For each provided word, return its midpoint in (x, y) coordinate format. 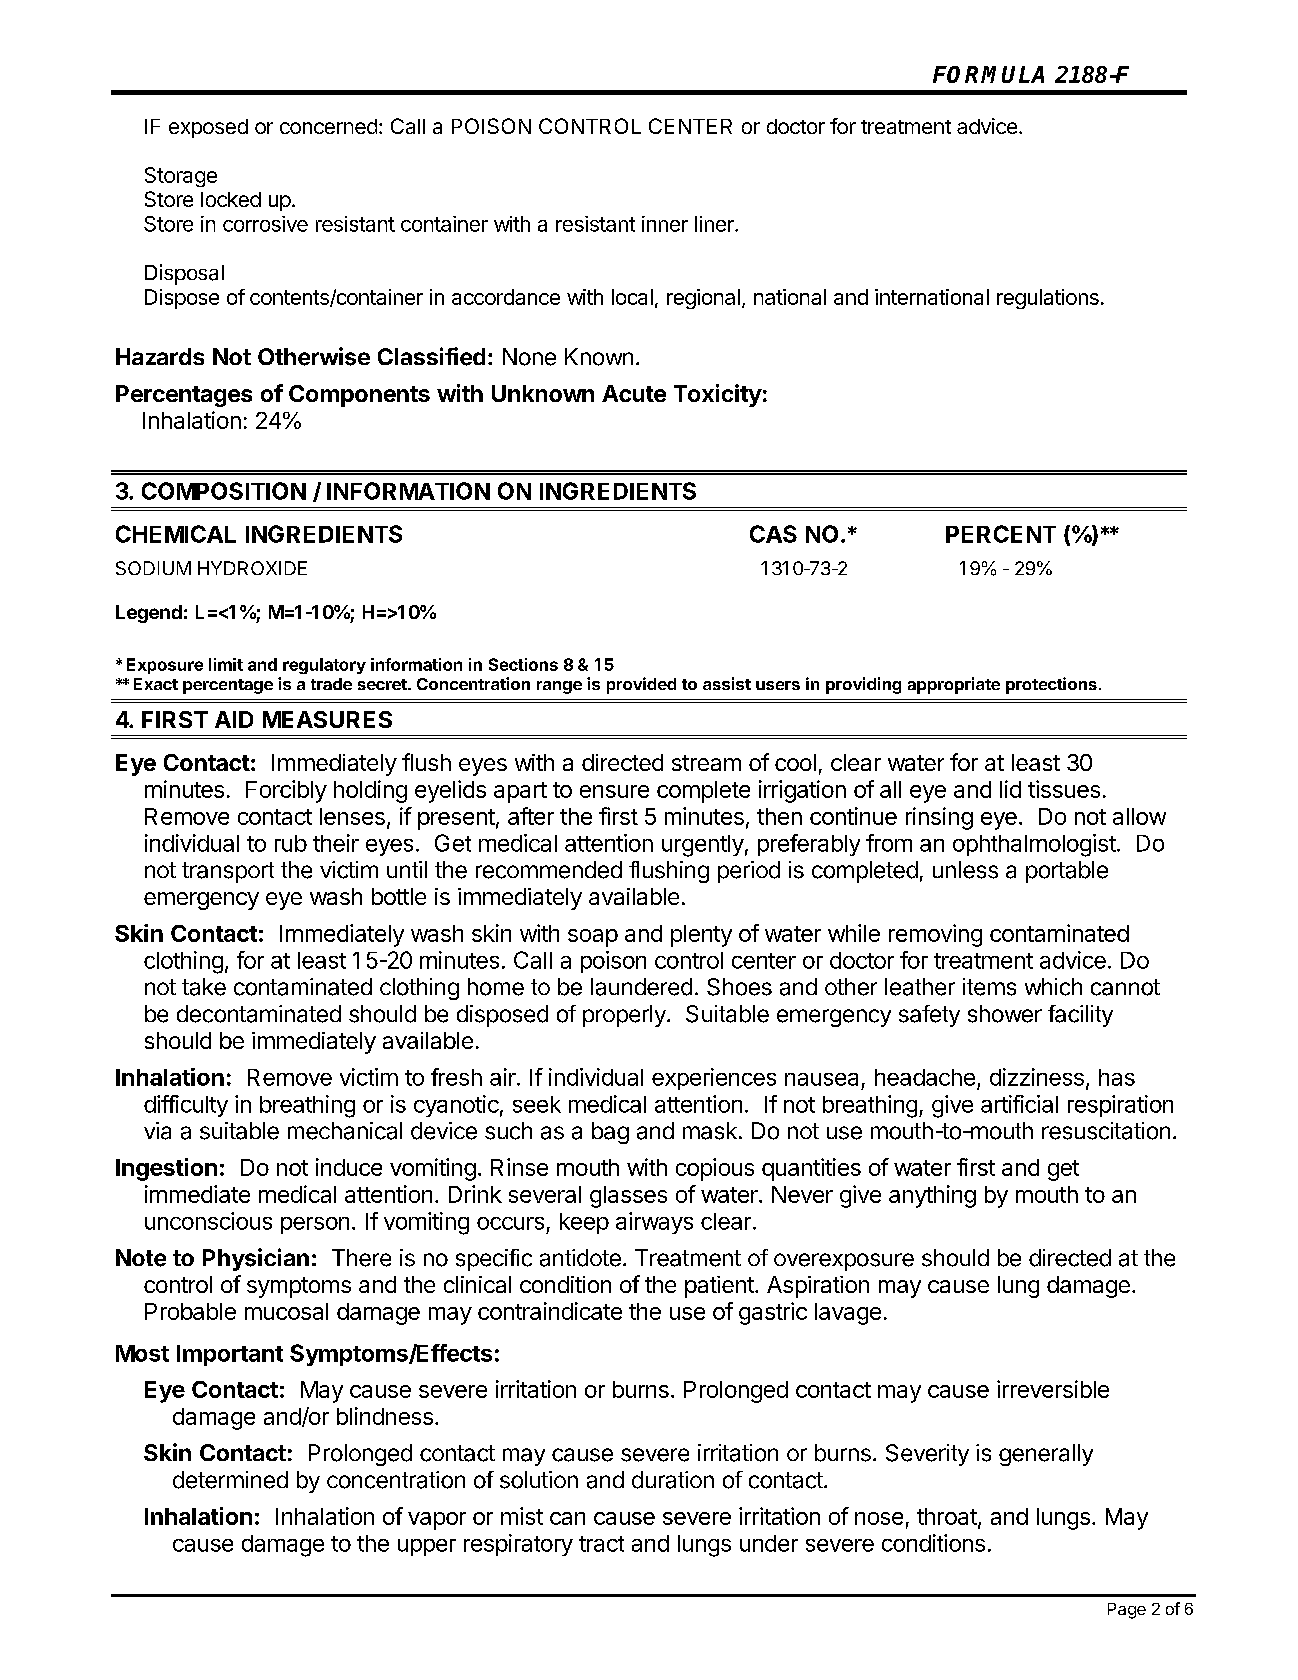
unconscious (208, 1221)
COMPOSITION (224, 491)
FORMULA (988, 74)
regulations (1048, 299)
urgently (703, 846)
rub (291, 843)
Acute (634, 393)
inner (665, 224)
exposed (208, 128)
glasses (628, 1197)
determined (230, 1480)
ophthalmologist (1034, 845)
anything (932, 1196)
